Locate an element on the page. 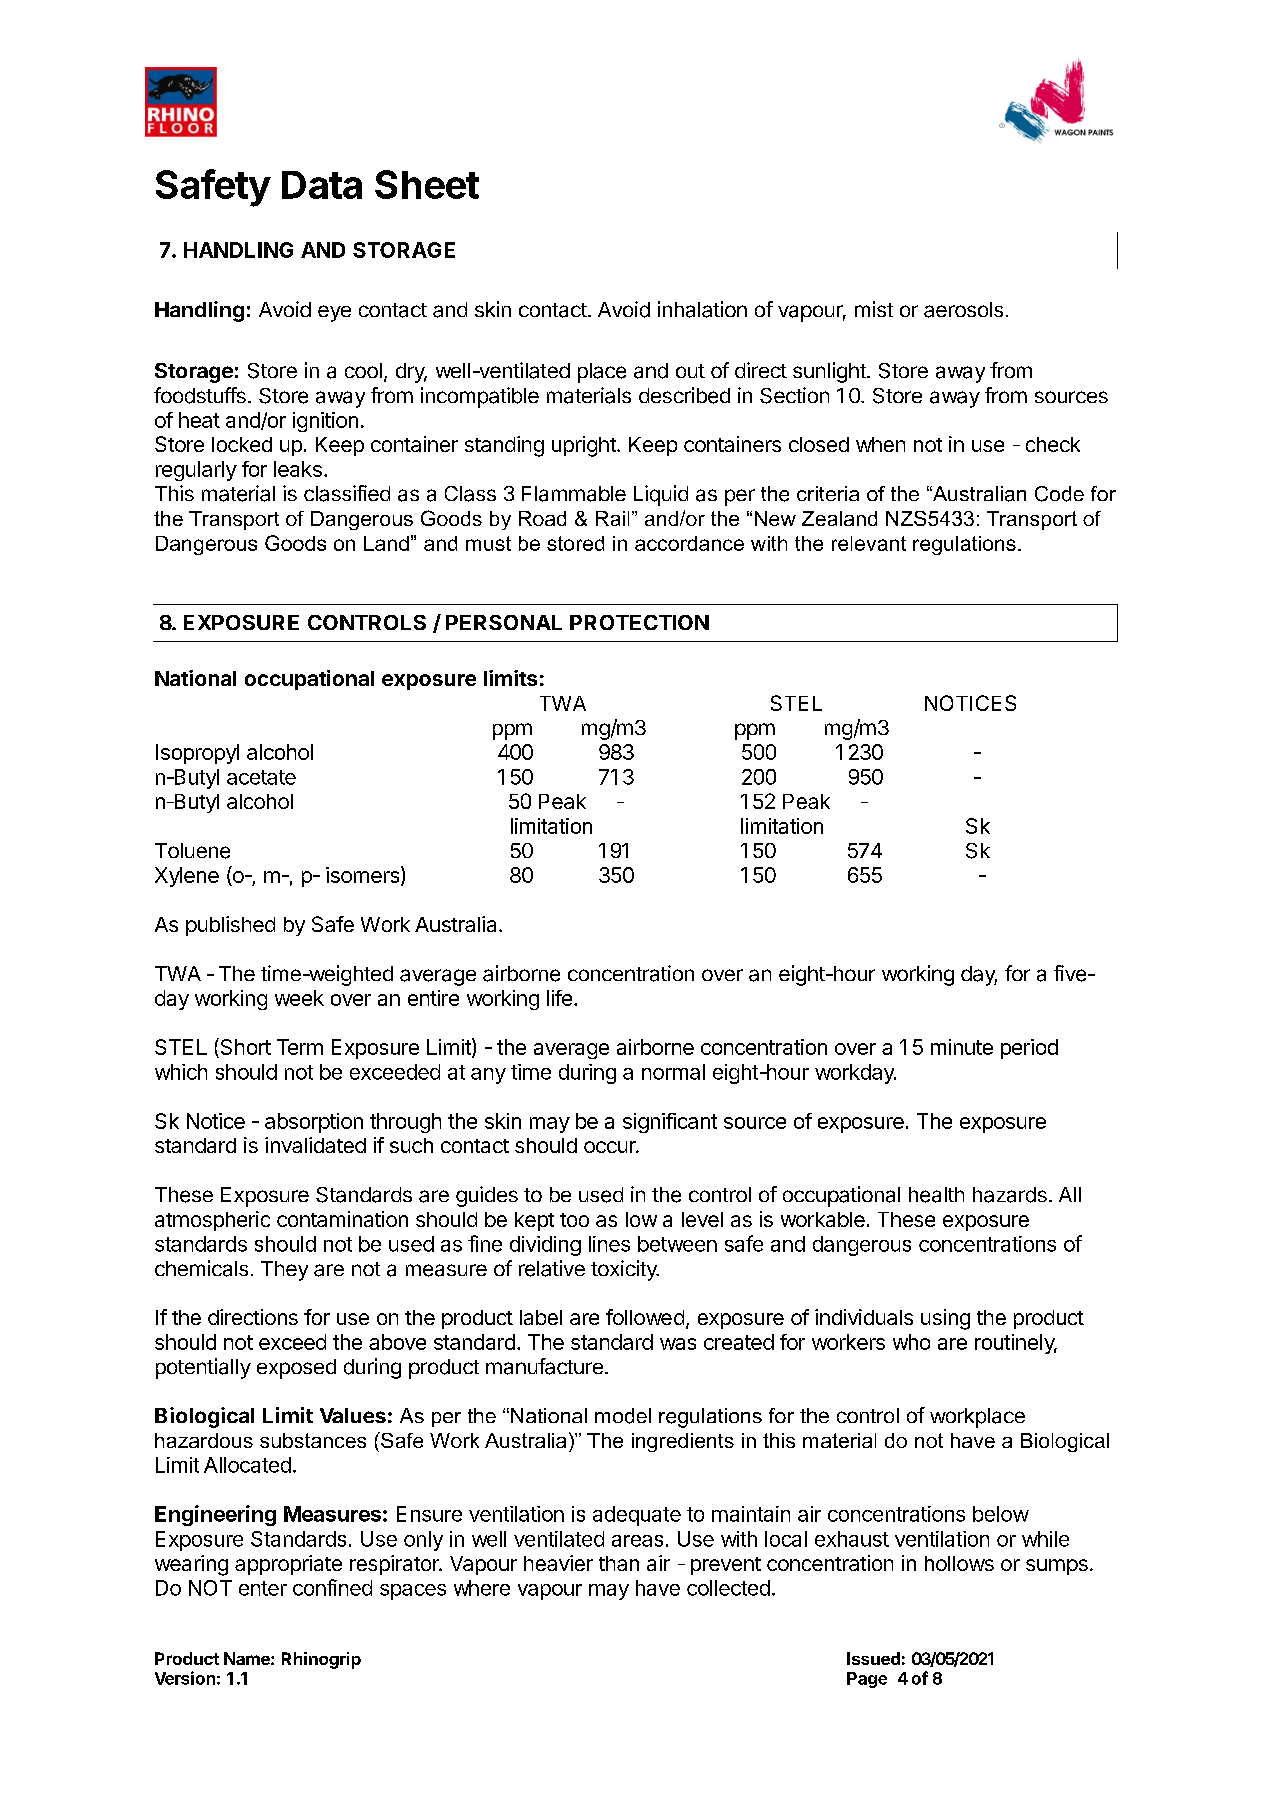 This document has width=1272, height=1799. life is located at coordinates (559, 998).
